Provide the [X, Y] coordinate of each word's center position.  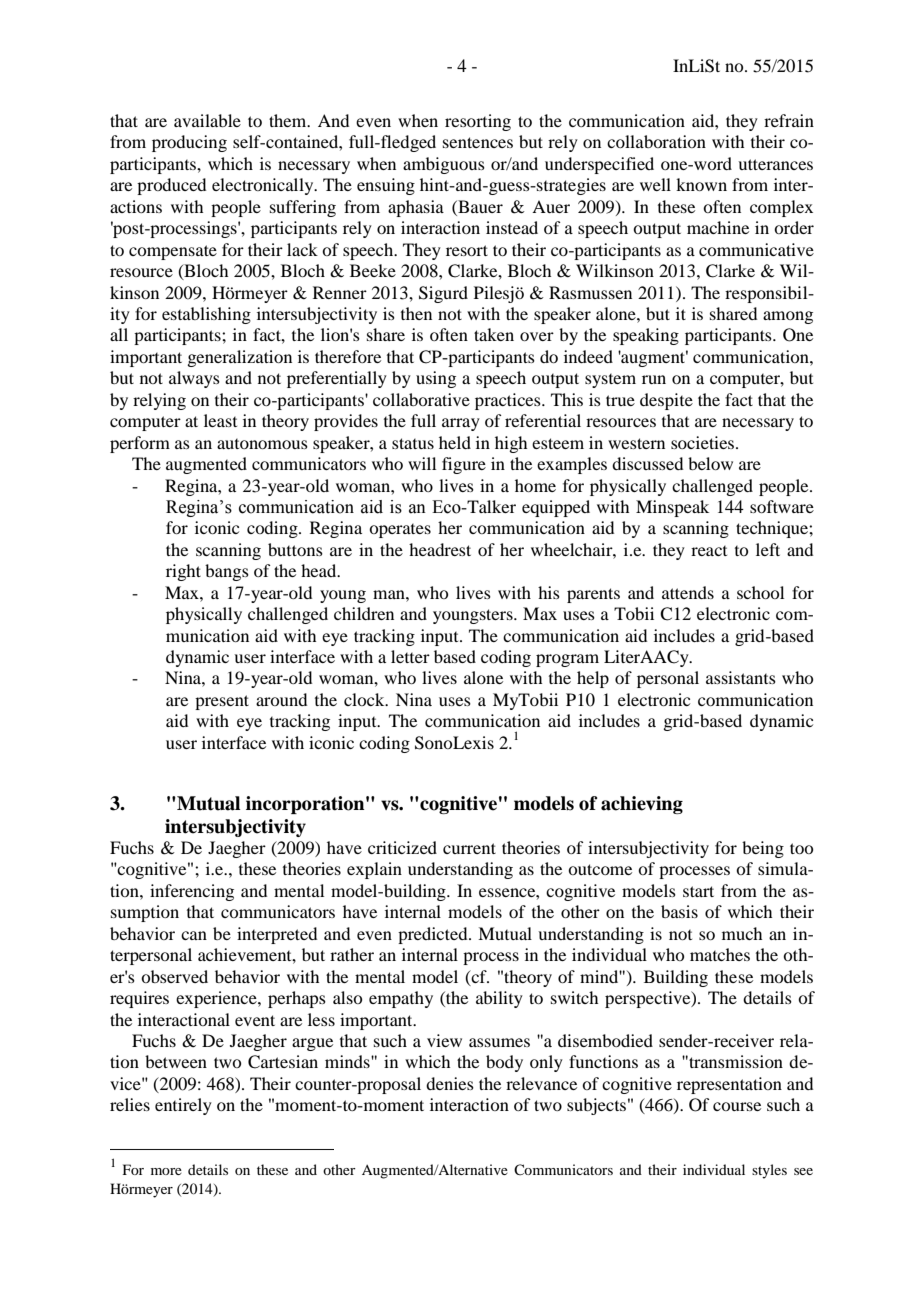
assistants [741, 677]
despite [666, 401]
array [461, 424]
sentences [478, 142]
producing [189, 143]
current [469, 848]
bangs [227, 572]
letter [410, 656]
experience [217, 999]
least [220, 420]
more [166, 1171]
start [698, 891]
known [701, 184]
